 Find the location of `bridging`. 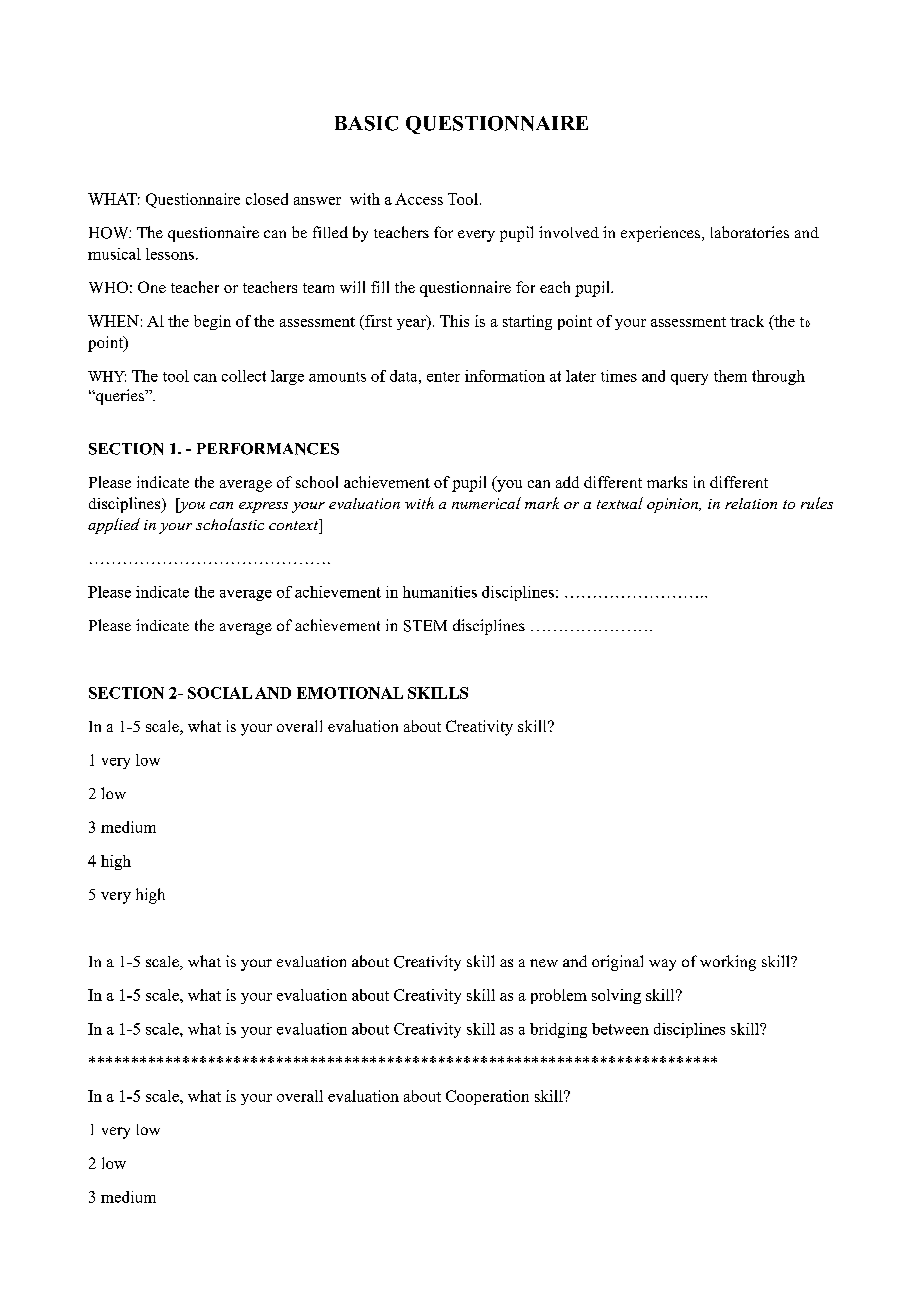

bridging is located at coordinates (558, 1030).
